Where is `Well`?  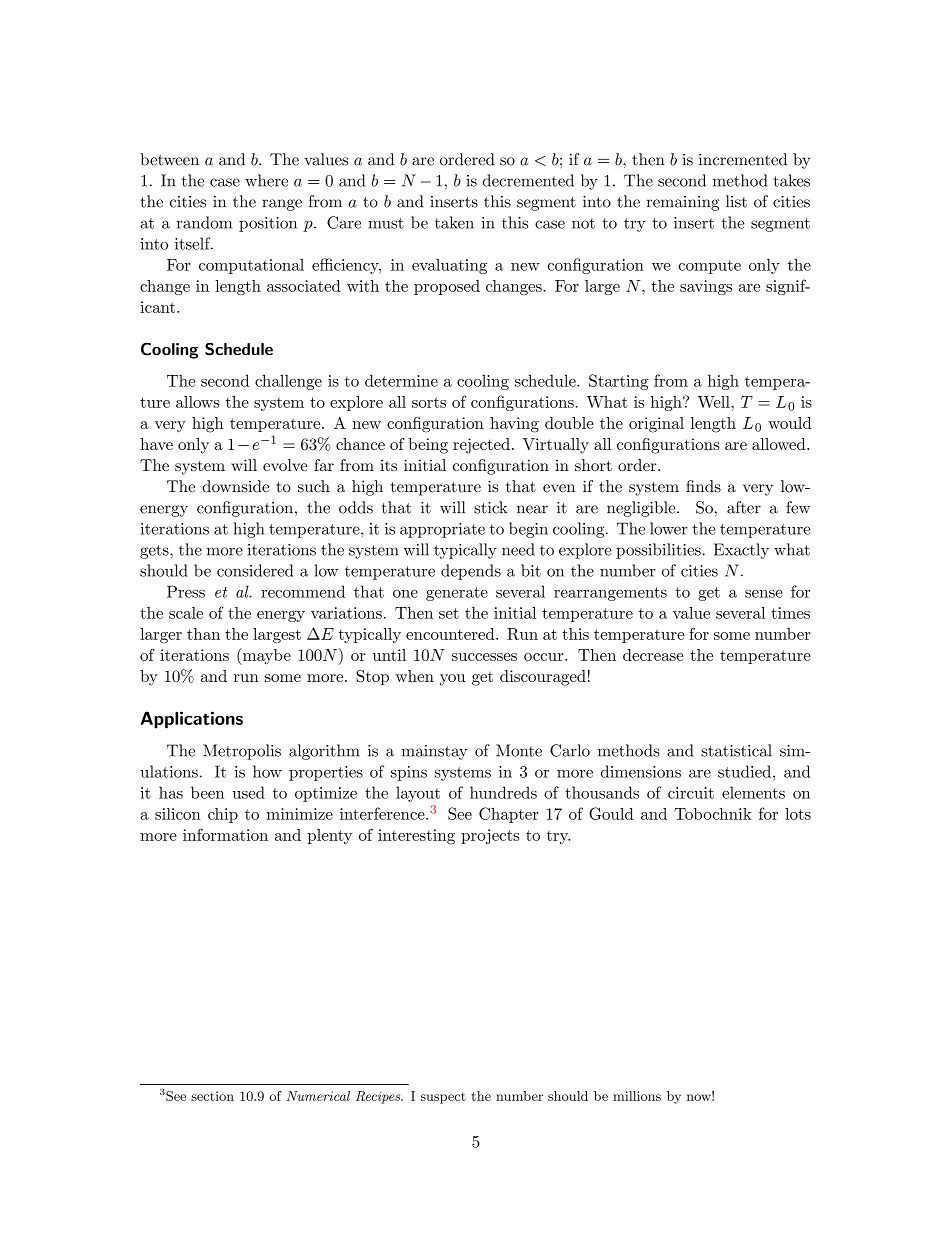 Well is located at coordinates (715, 402).
